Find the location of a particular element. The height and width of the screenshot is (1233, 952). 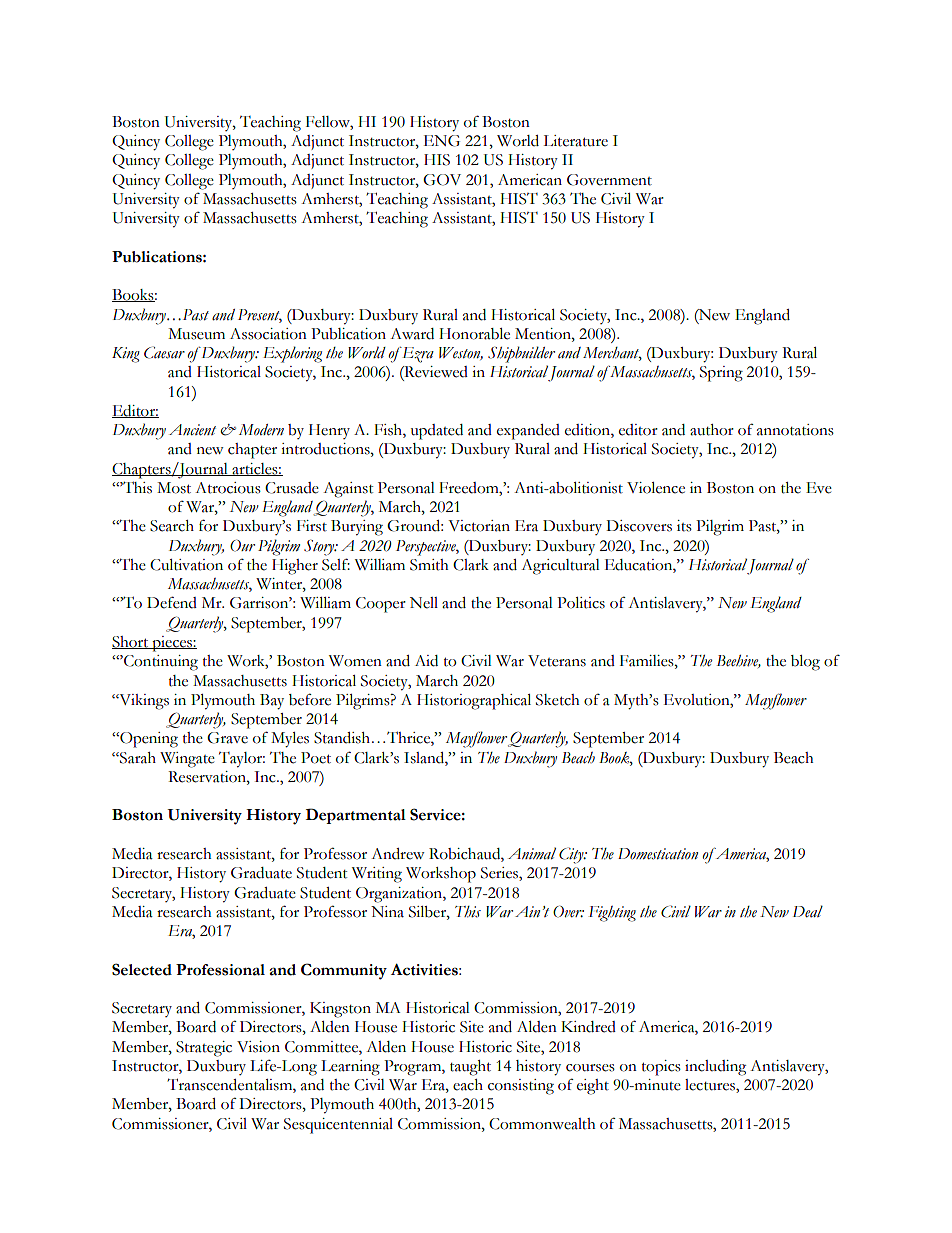

including is located at coordinates (715, 1068).
